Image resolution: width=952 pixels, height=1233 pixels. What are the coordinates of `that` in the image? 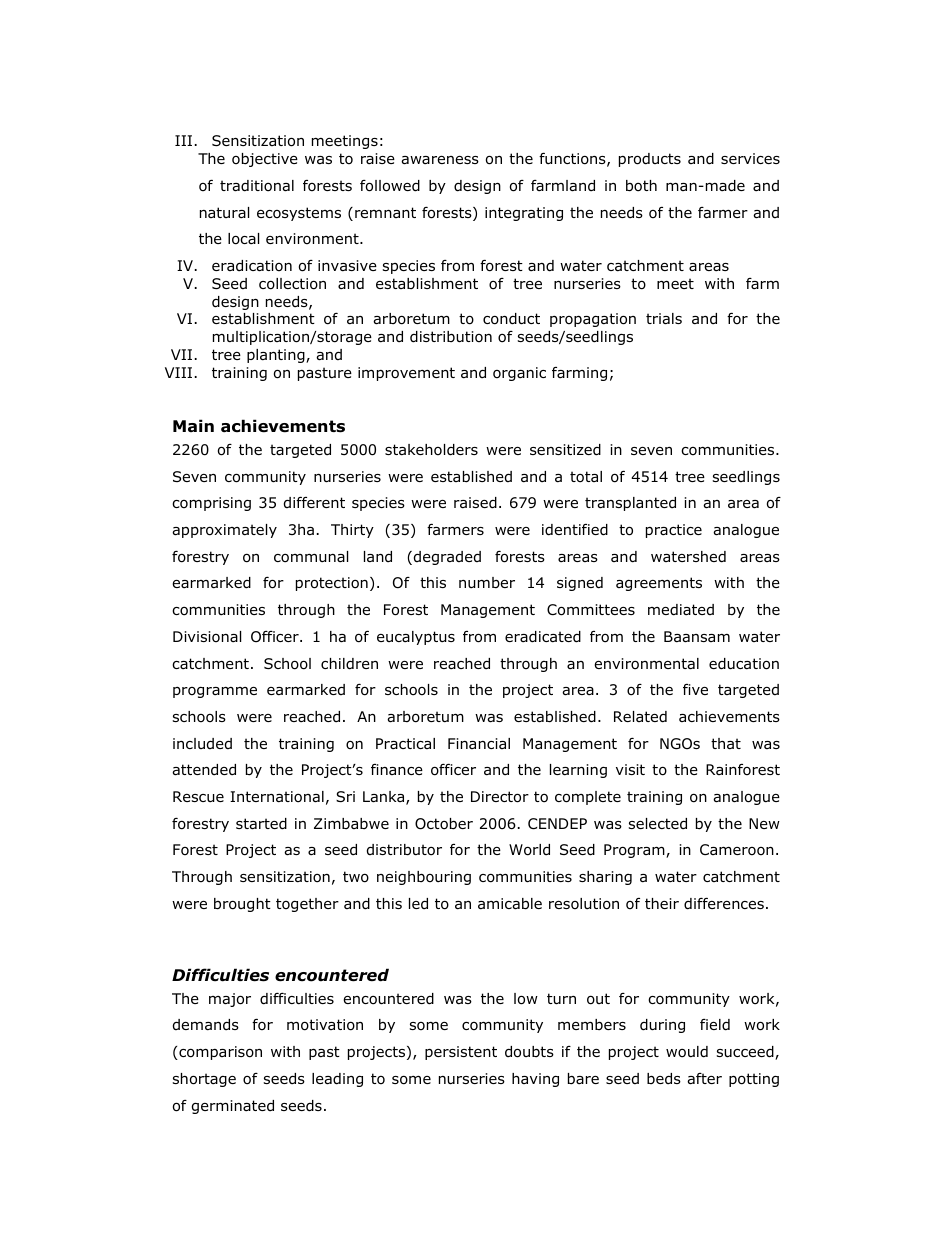 It's located at (726, 744).
